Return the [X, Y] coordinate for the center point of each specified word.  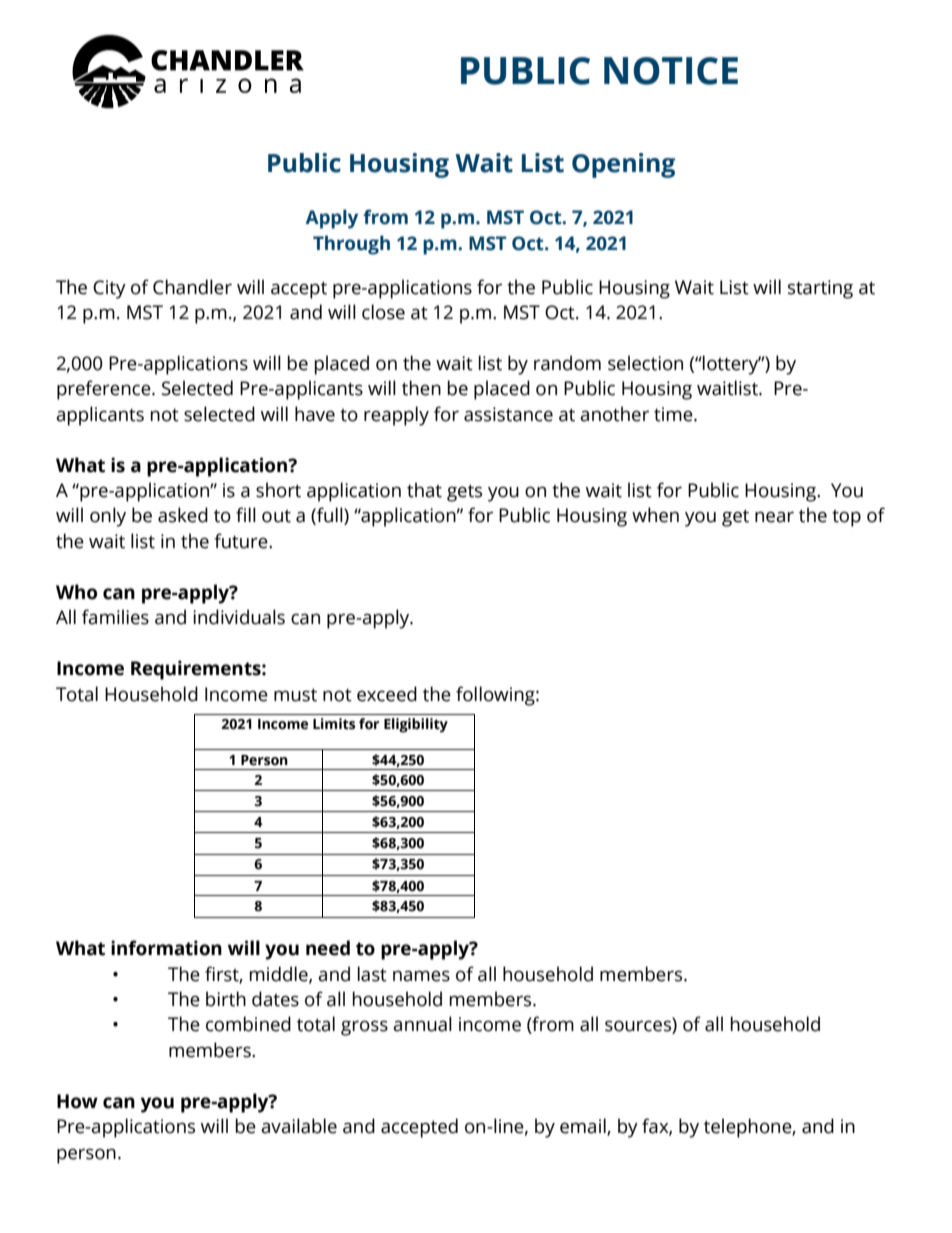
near [774, 517]
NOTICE [671, 71]
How [77, 1101]
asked [183, 515]
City [109, 289]
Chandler [192, 287]
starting [820, 289]
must [295, 695]
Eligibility [416, 725]
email [584, 1127]
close [383, 312]
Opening [623, 165]
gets [464, 493]
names [421, 976]
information [166, 948]
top [846, 518]
